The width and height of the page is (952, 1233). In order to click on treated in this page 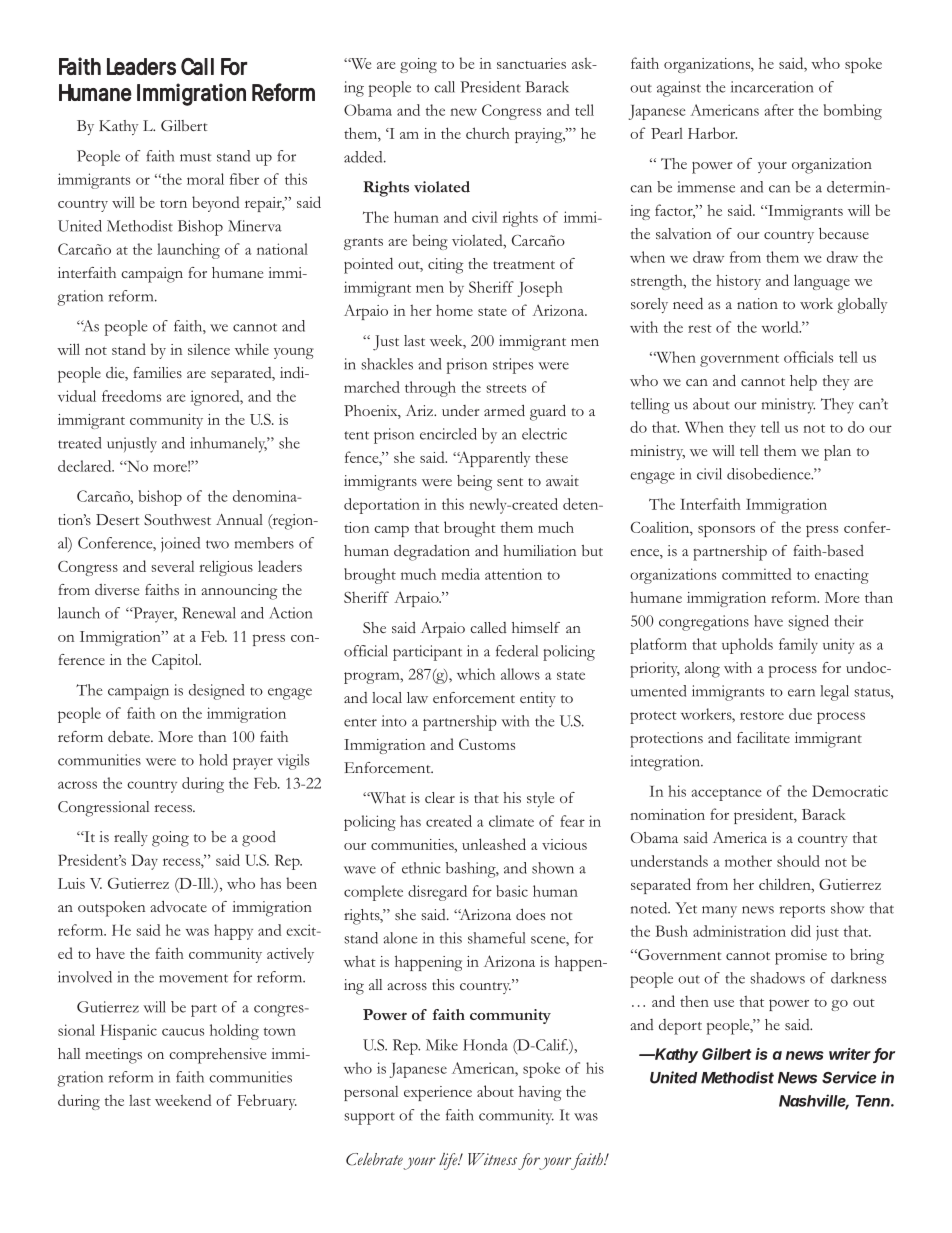, I will do `click(79, 443)`.
